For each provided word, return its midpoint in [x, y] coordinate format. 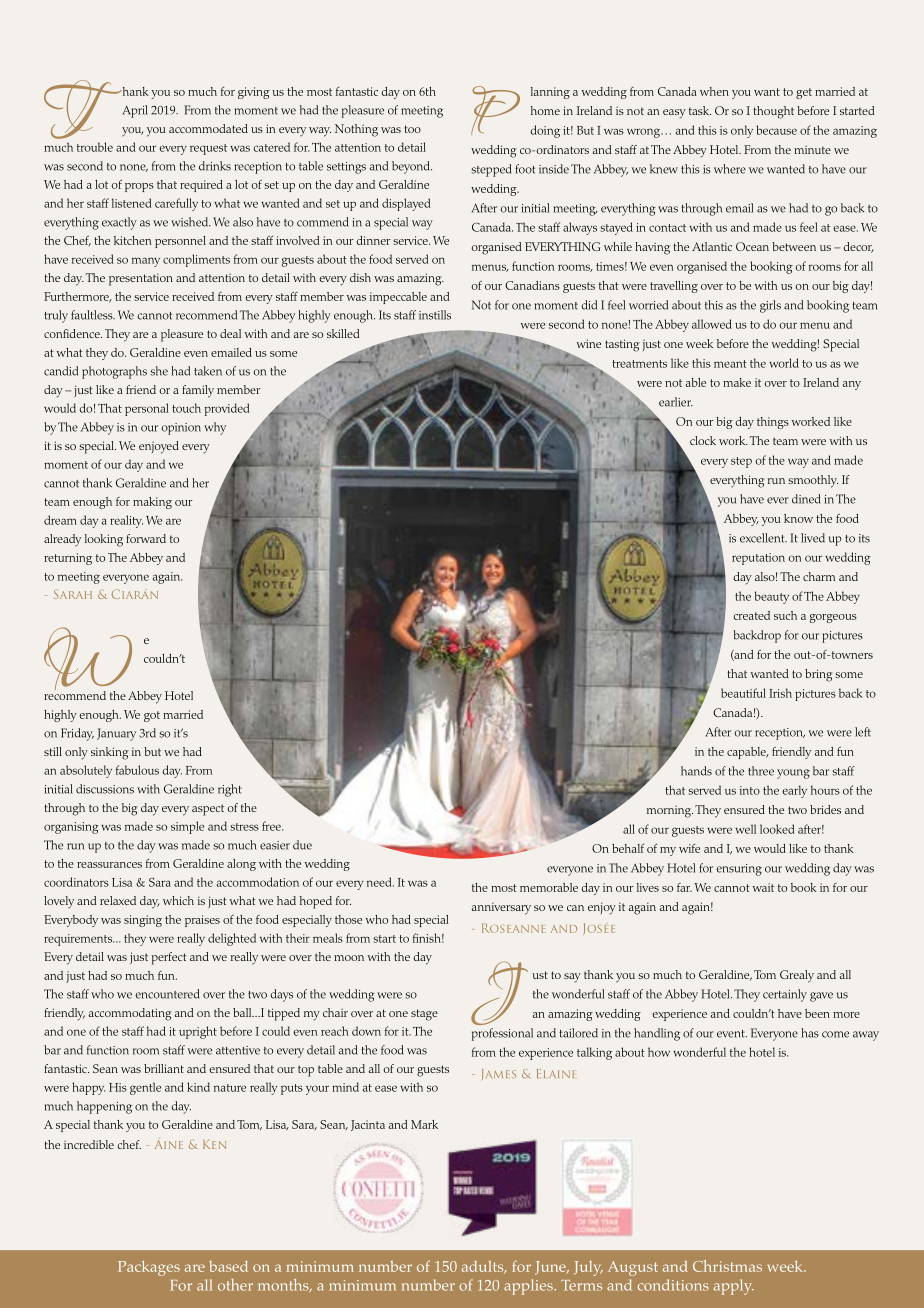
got [152, 716]
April [135, 111]
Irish [780, 693]
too [413, 129]
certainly [785, 995]
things [773, 423]
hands [696, 771]
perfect [169, 958]
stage [424, 1015]
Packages [149, 1268]
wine [588, 343]
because [776, 130]
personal [147, 409]
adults [484, 1267]
